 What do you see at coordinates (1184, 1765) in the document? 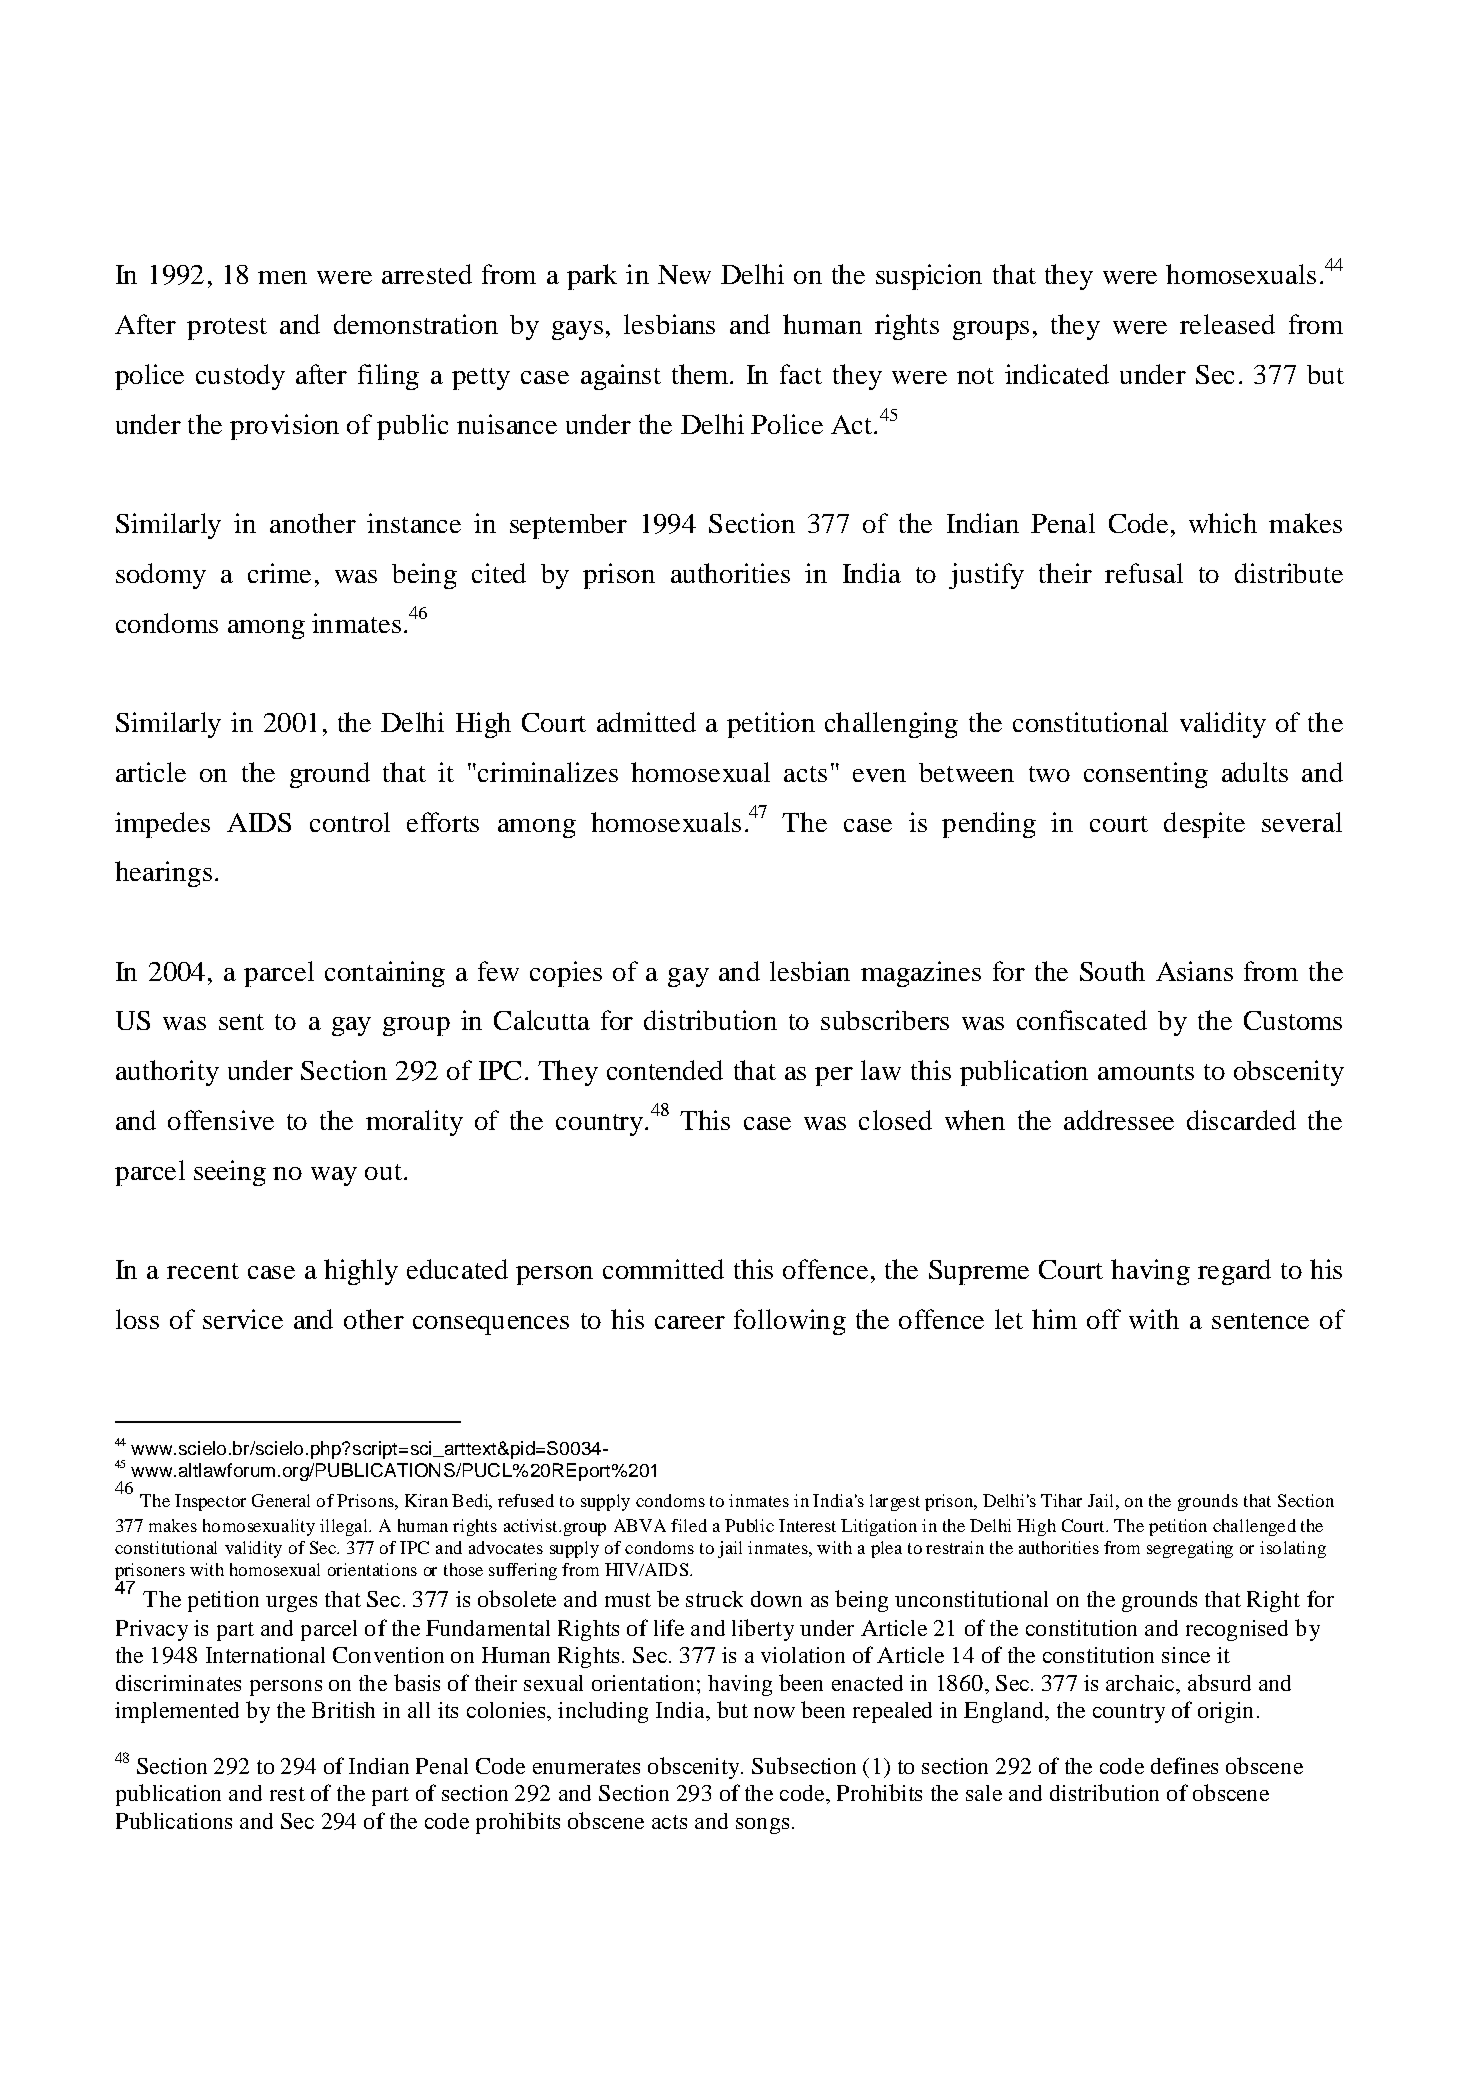
I see `defines` at bounding box center [1184, 1765].
